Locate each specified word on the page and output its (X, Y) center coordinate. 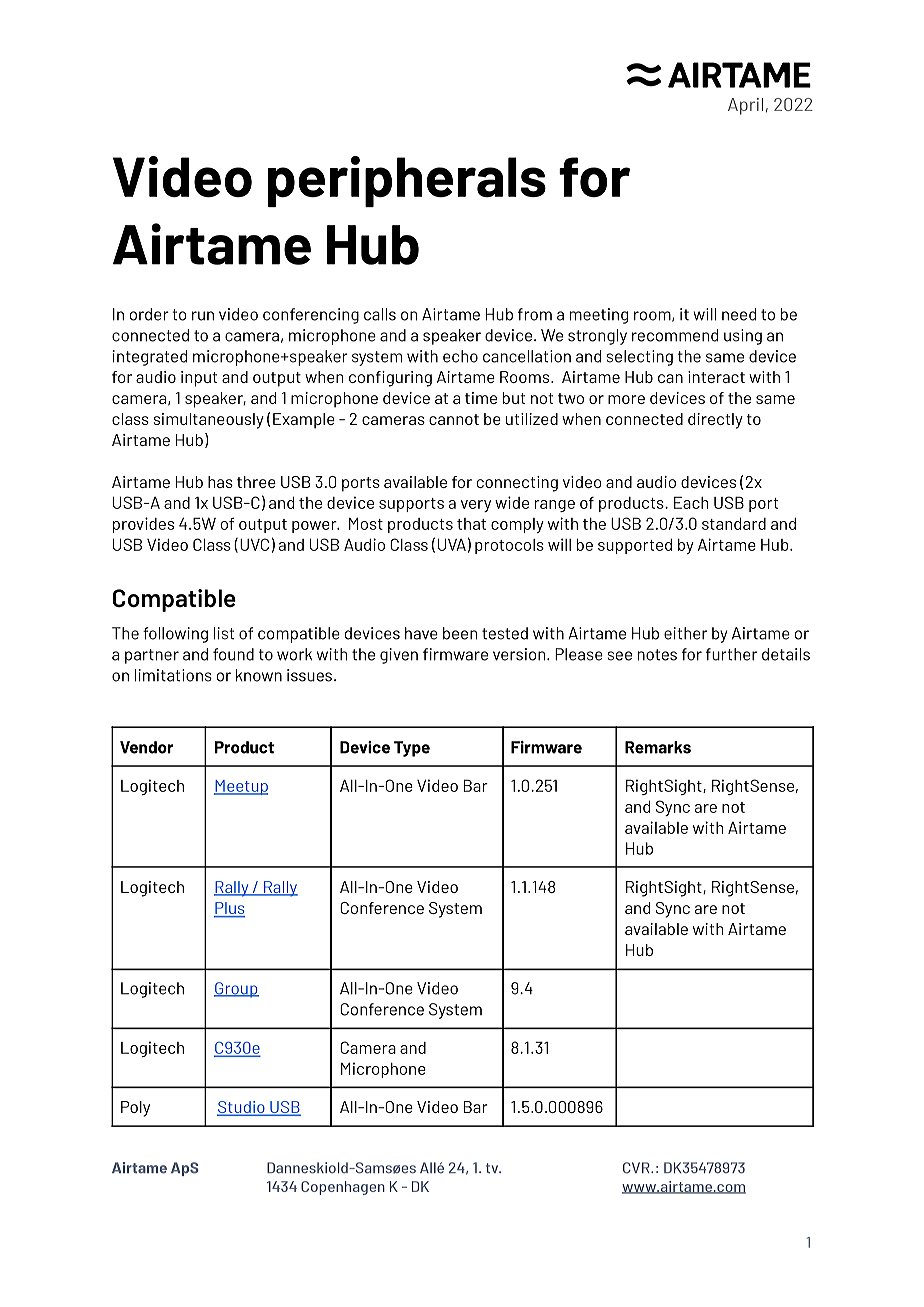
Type (412, 749)
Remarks (658, 747)
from (535, 314)
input (199, 379)
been (460, 633)
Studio (242, 1108)
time (481, 398)
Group (236, 990)
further (731, 654)
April (745, 106)
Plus (229, 909)
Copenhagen (343, 1188)
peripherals (407, 181)
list (224, 633)
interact (716, 377)
